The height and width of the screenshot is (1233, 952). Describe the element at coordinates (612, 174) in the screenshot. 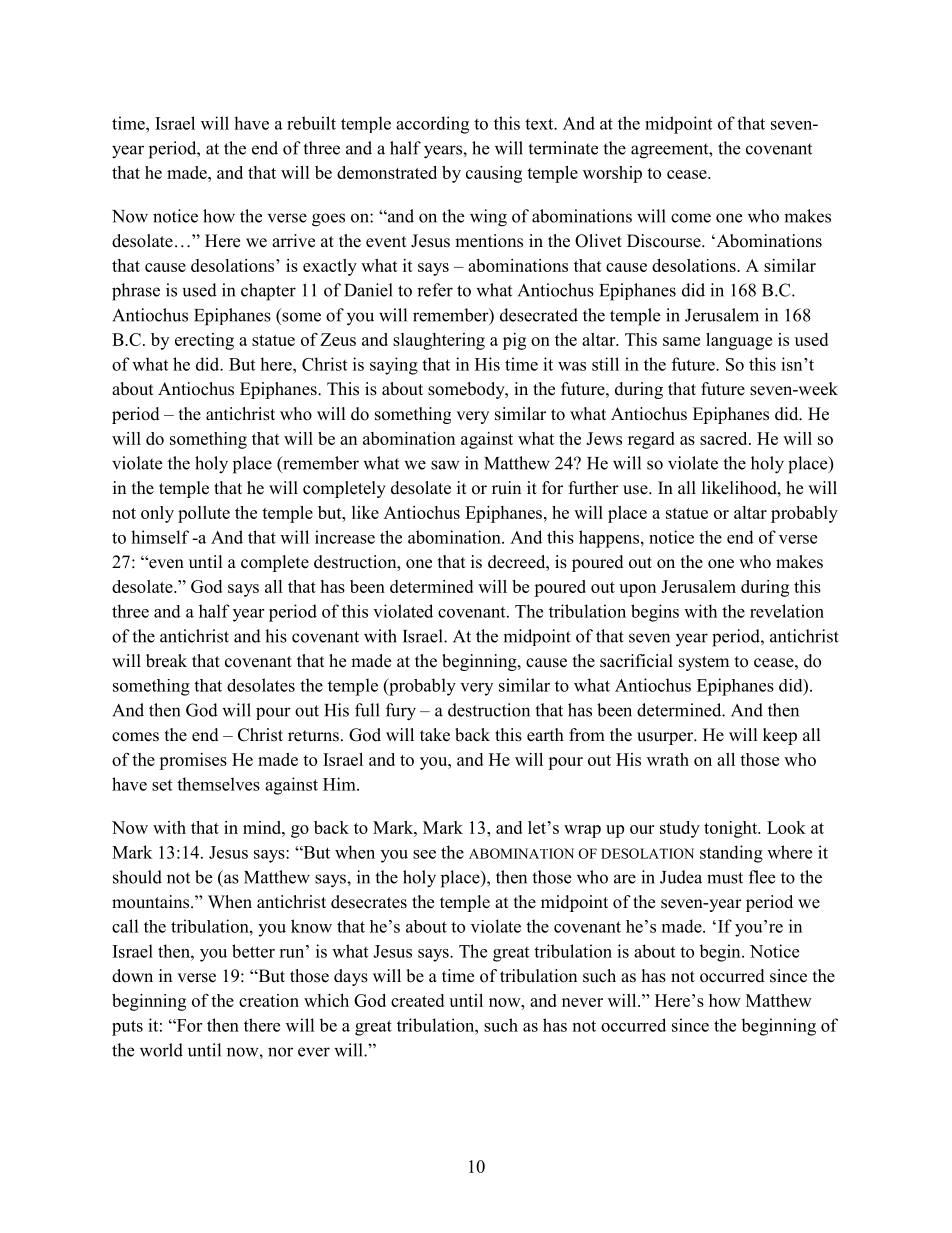

I see `worship` at that location.
